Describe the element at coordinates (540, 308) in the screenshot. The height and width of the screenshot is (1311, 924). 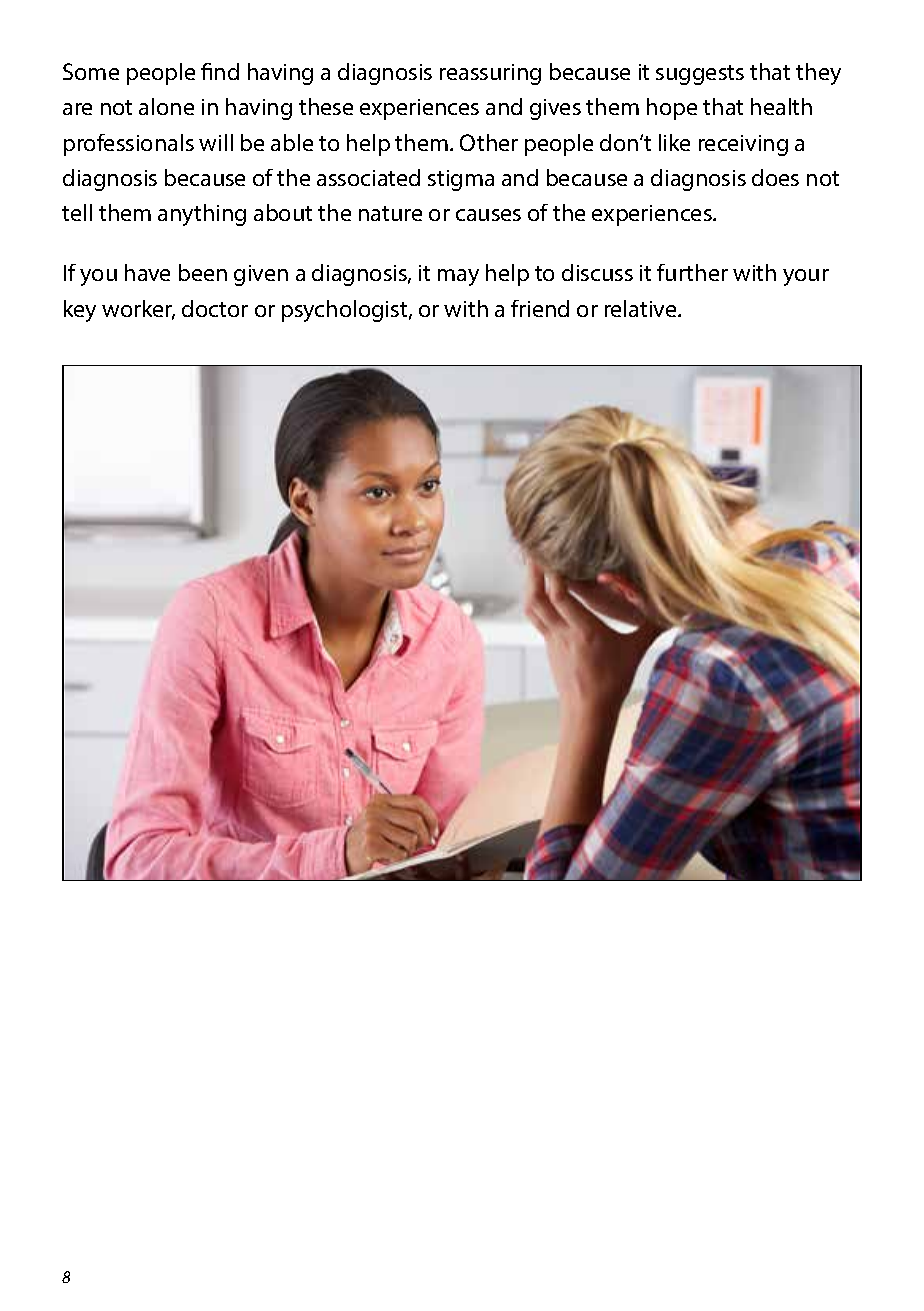
I see `friend` at that location.
